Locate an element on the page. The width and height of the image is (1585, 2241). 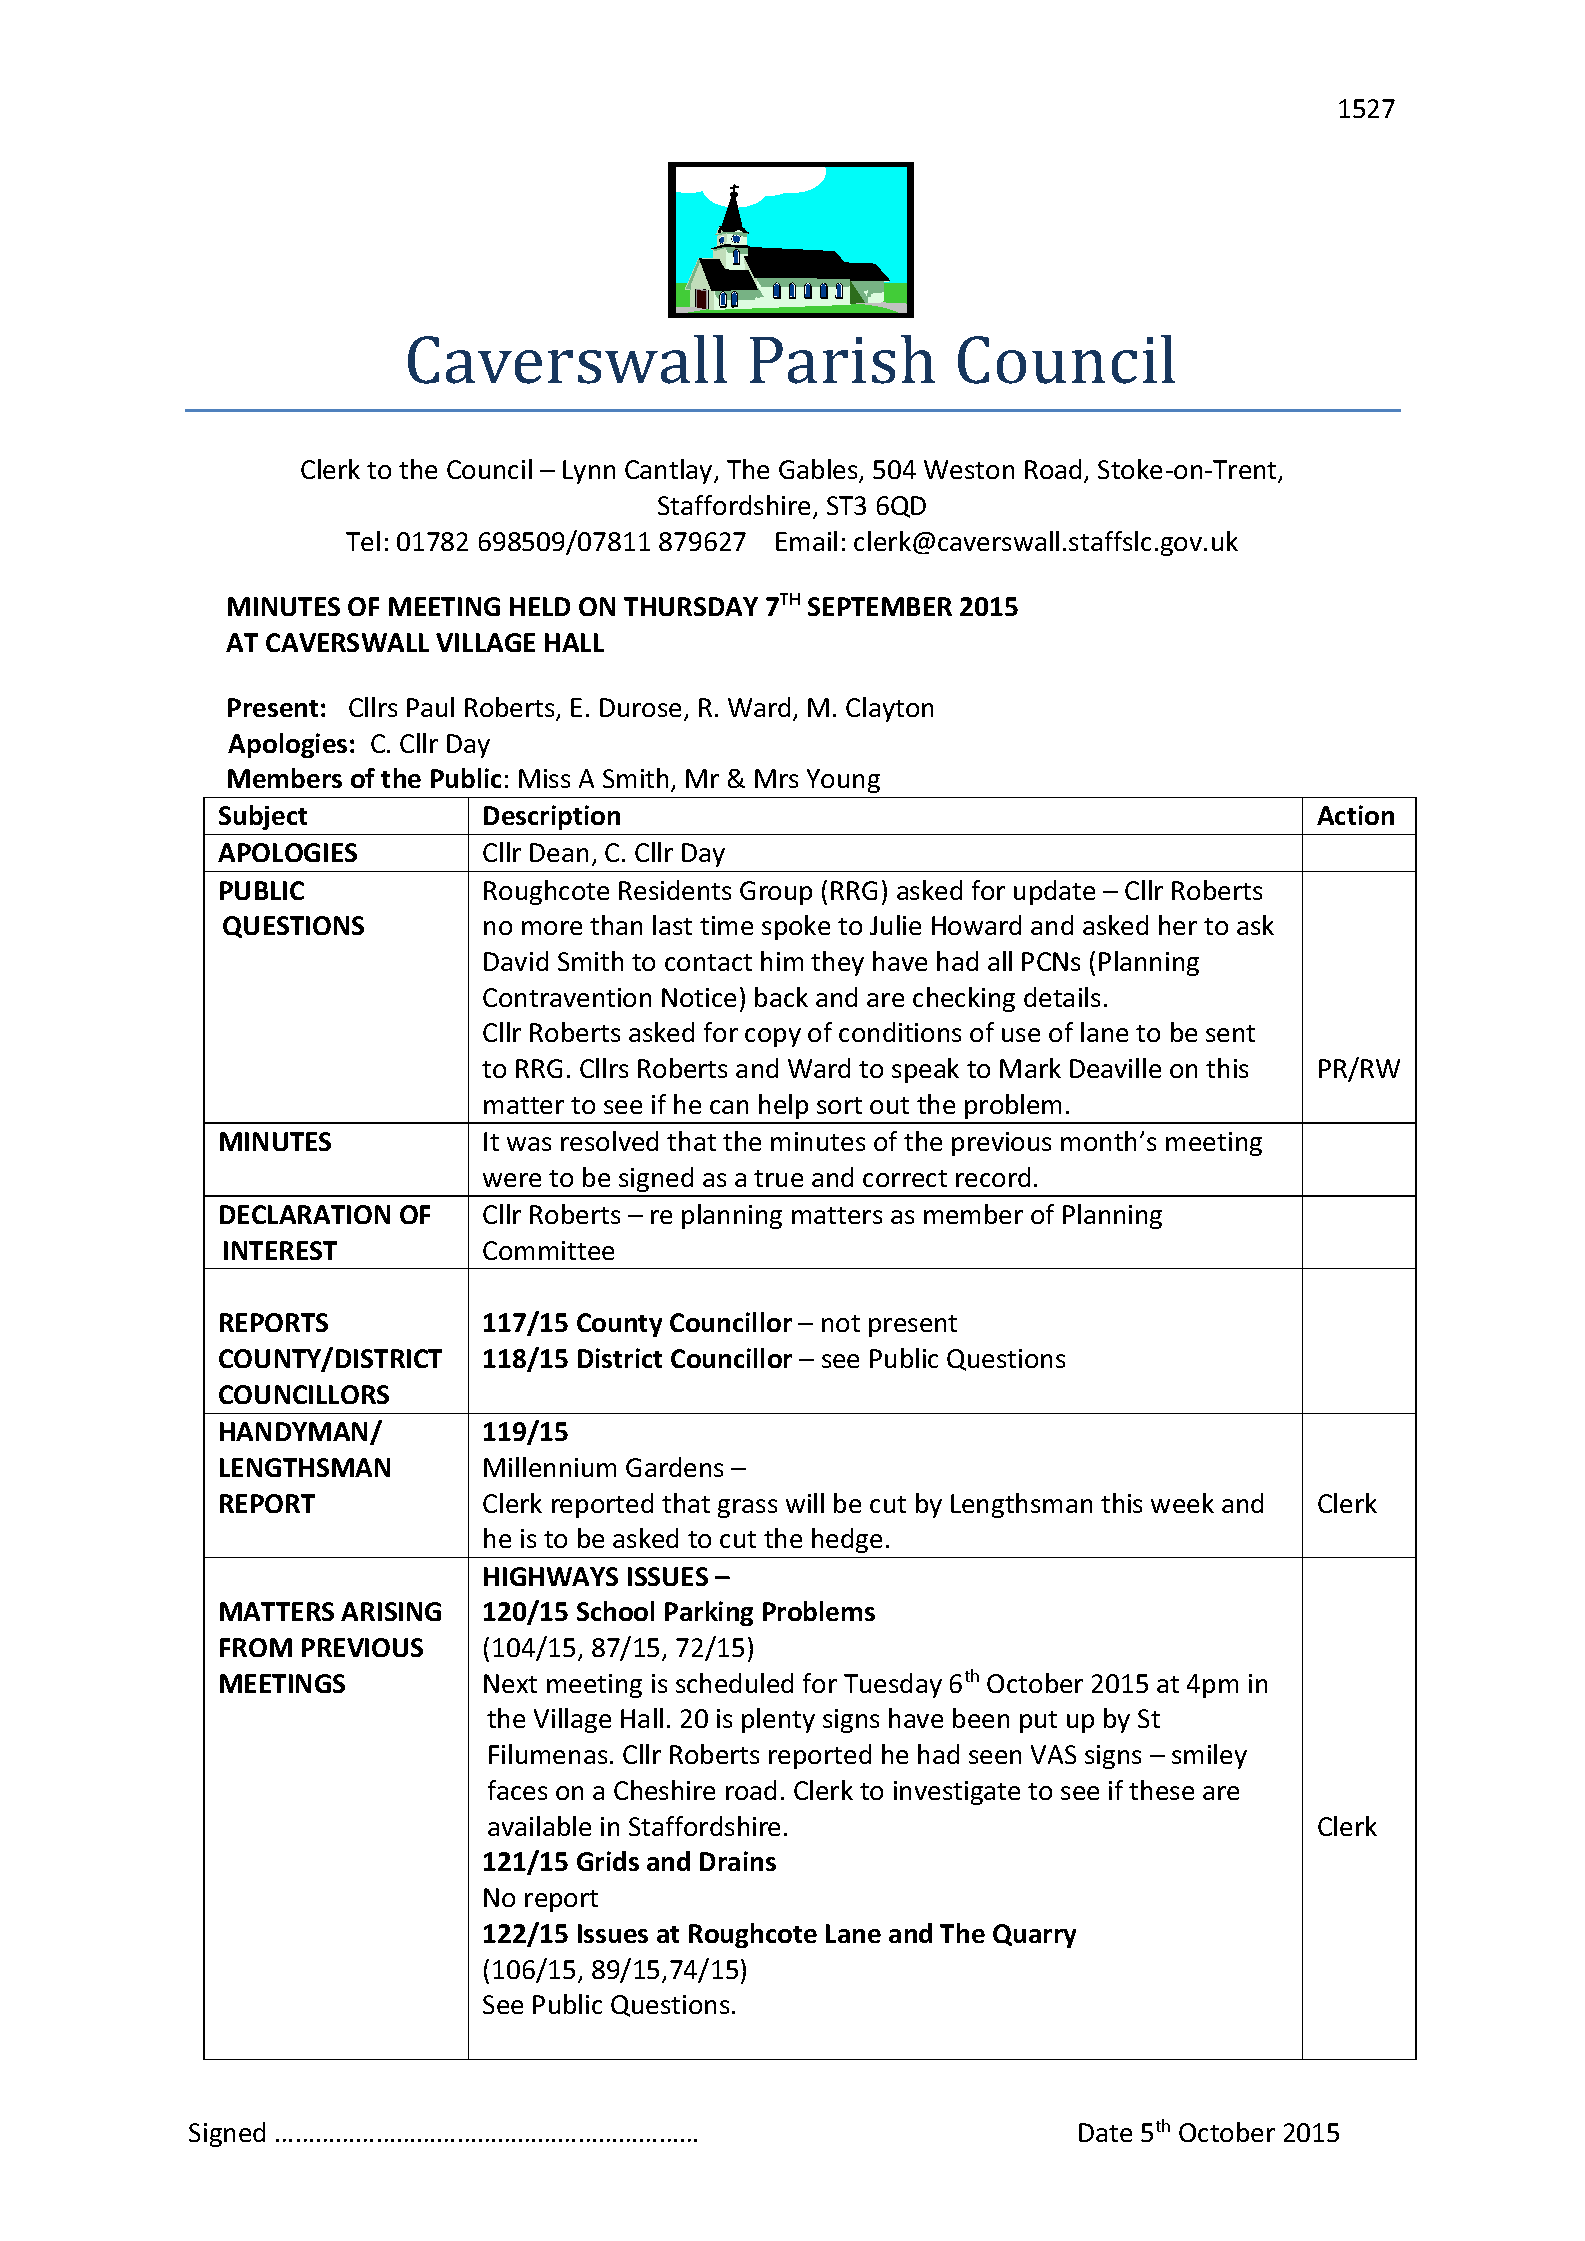
Tel is located at coordinates (363, 541).
